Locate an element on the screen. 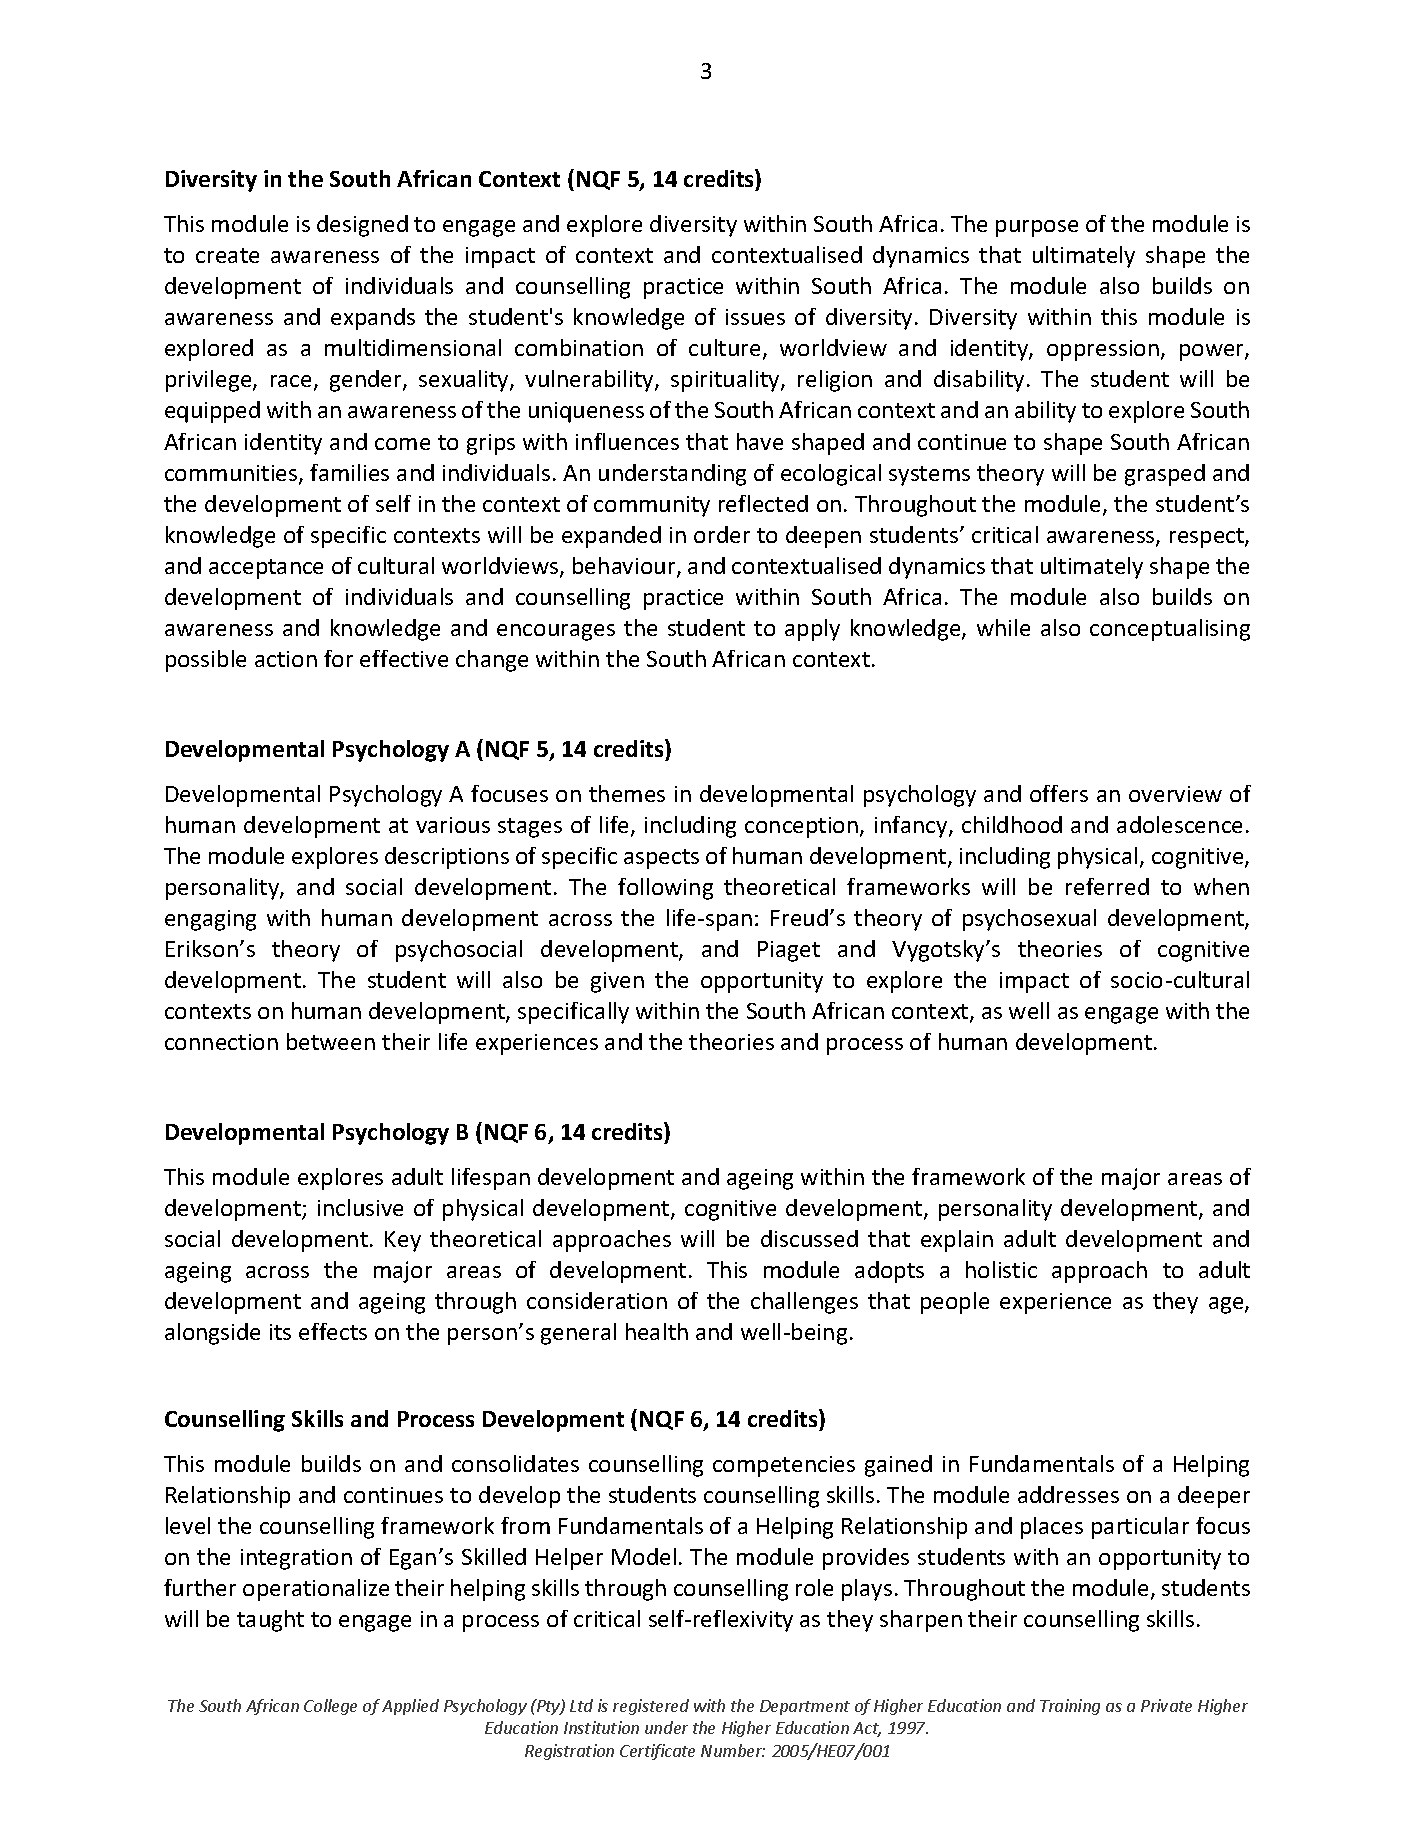  issues is located at coordinates (755, 317).
